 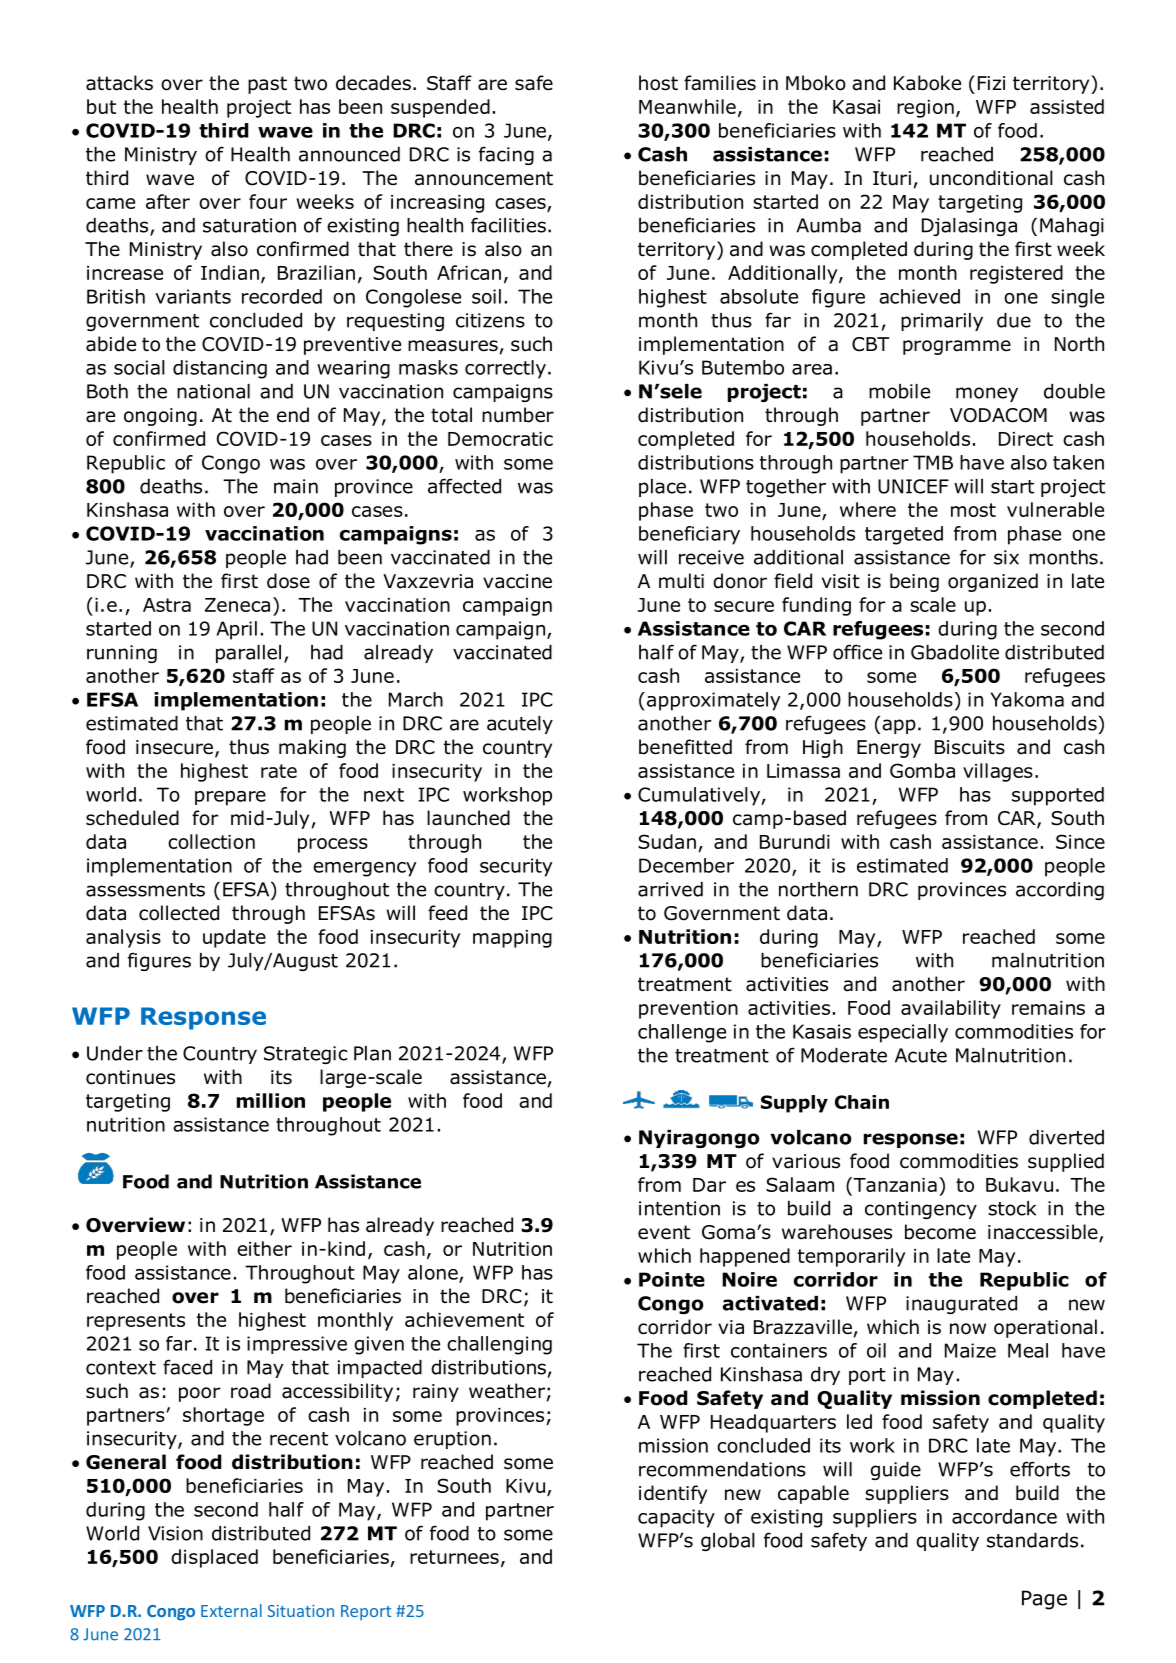 I want to click on availability, so click(x=951, y=1009).
